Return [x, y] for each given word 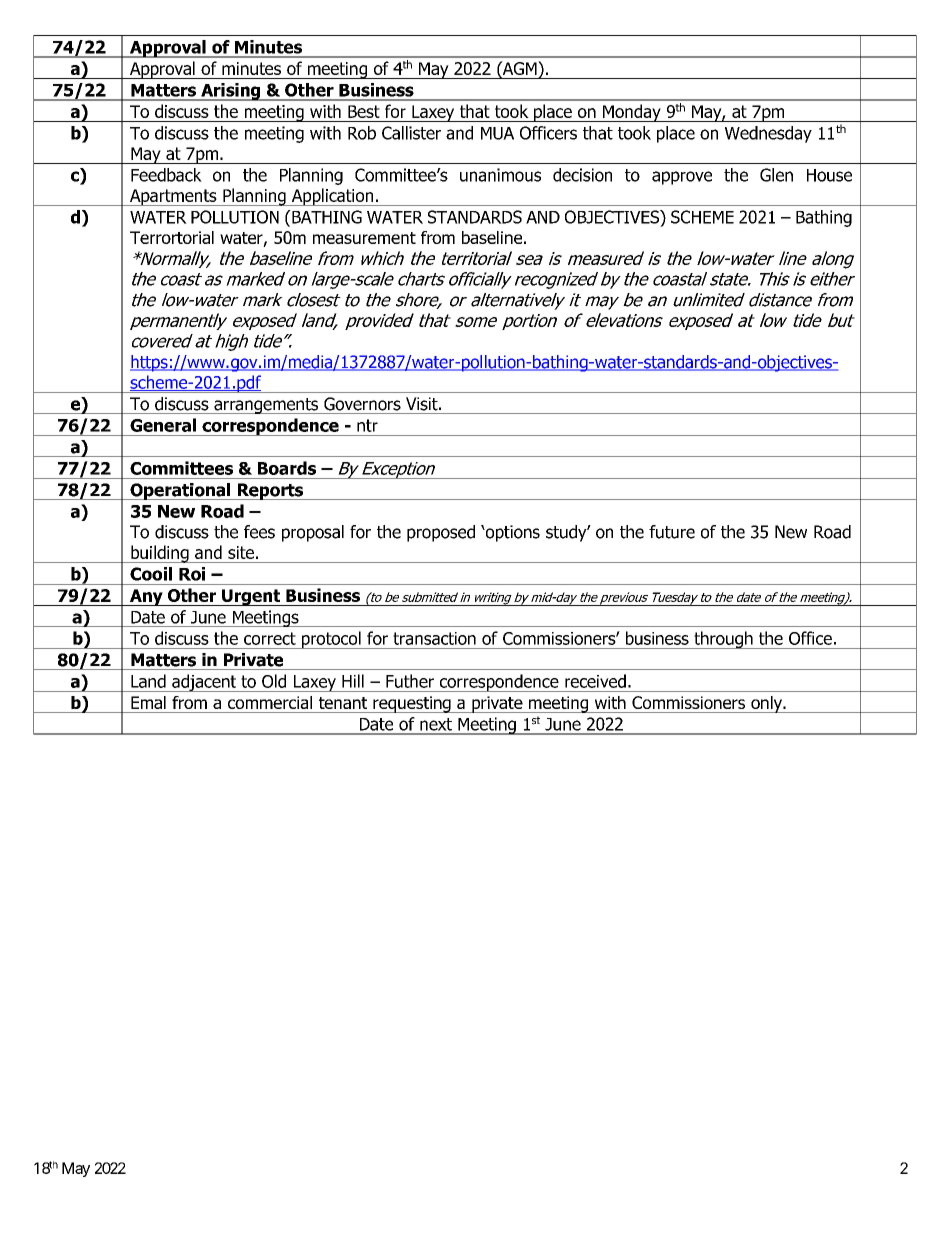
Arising [230, 92]
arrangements [266, 406]
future [672, 532]
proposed [441, 533]
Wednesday [768, 134]
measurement [364, 238]
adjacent [204, 683]
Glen [776, 175]
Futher [410, 681]
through [723, 640]
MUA [497, 133]
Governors [362, 404]
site [241, 552]
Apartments [173, 197]
